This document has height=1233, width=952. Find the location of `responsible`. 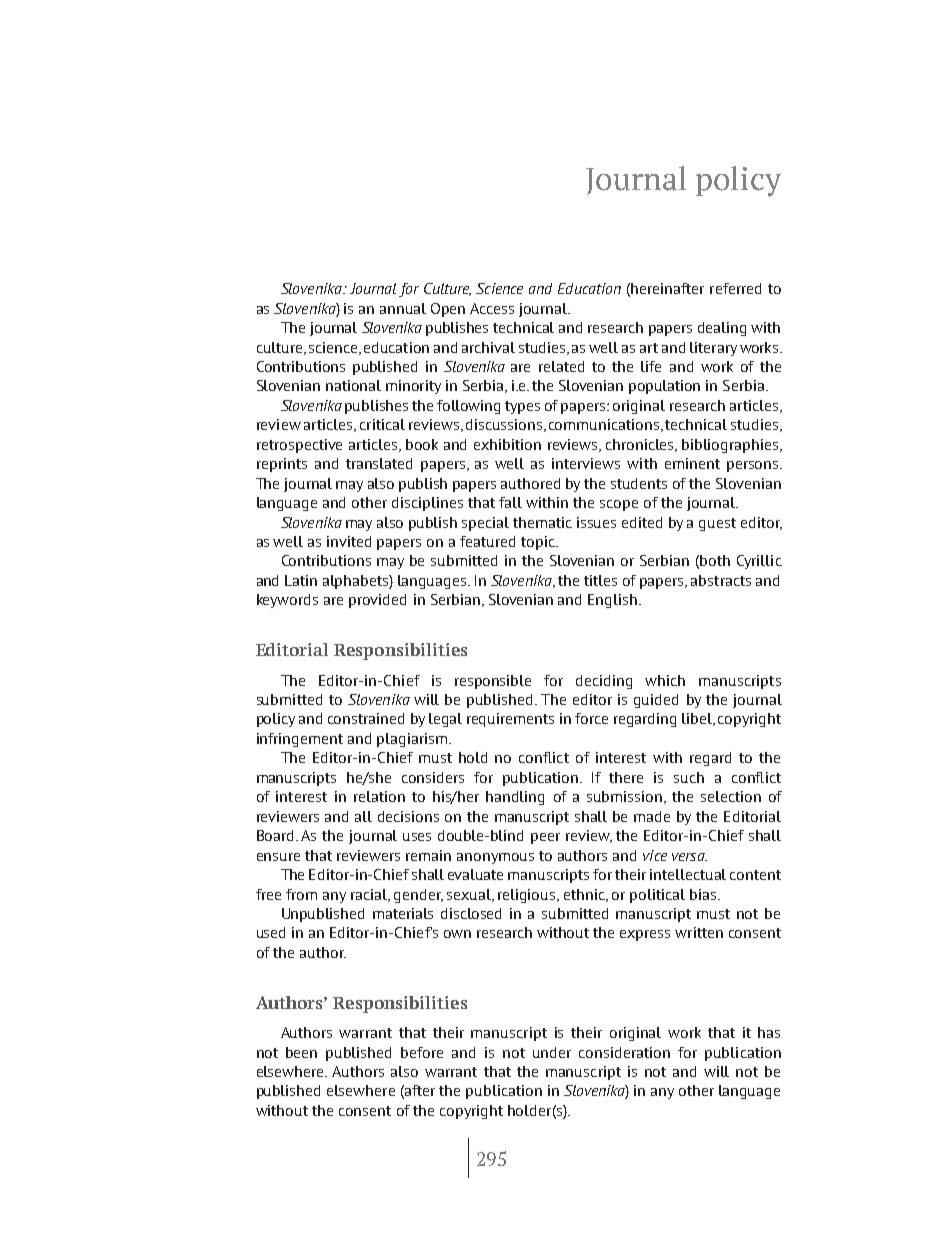

responsible is located at coordinates (493, 682).
